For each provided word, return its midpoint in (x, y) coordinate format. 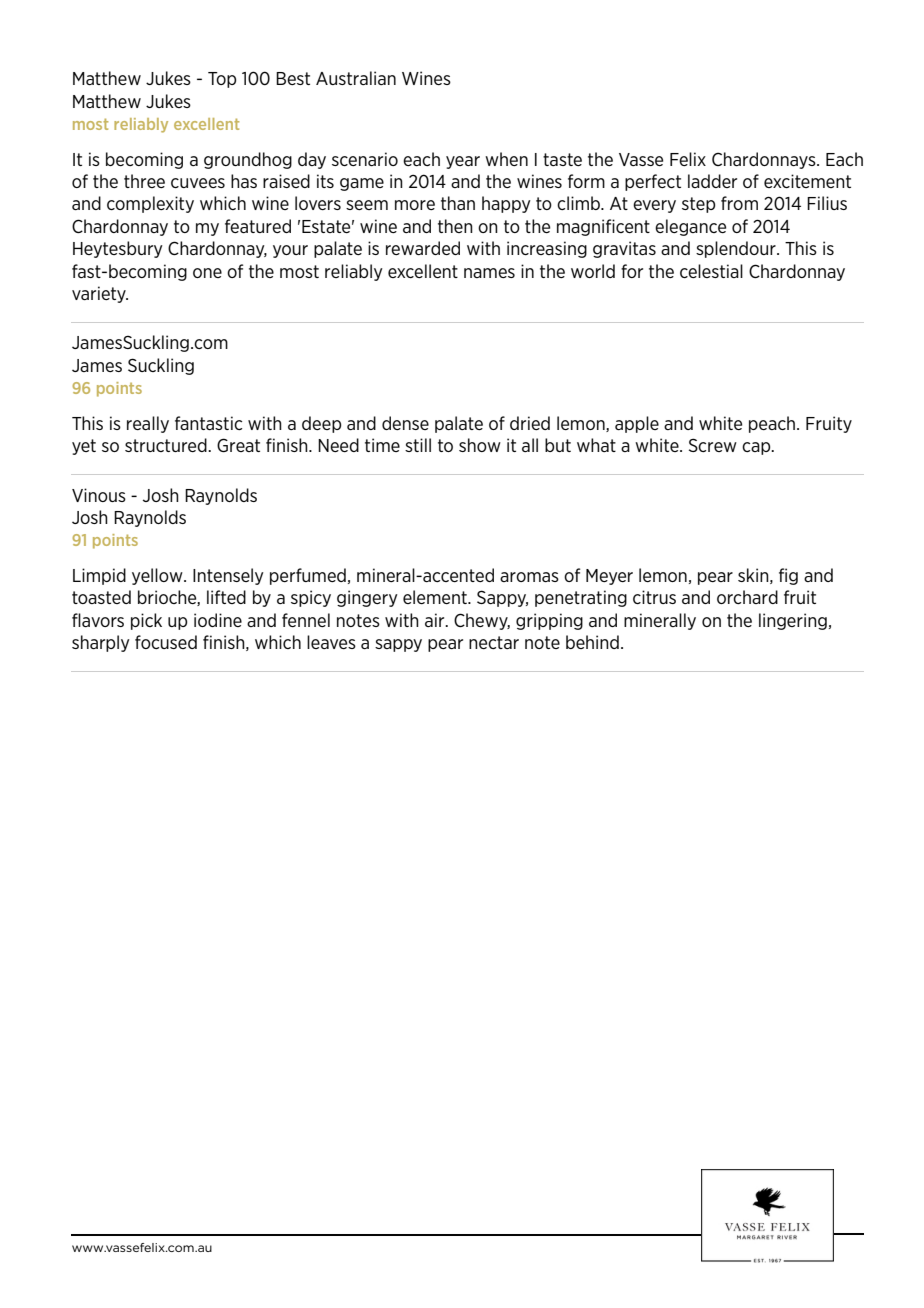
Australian (356, 78)
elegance (690, 227)
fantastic (208, 423)
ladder (712, 181)
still (418, 445)
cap (757, 448)
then (455, 226)
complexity (150, 204)
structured (167, 445)
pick (146, 621)
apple (637, 424)
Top (222, 80)
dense (405, 423)
